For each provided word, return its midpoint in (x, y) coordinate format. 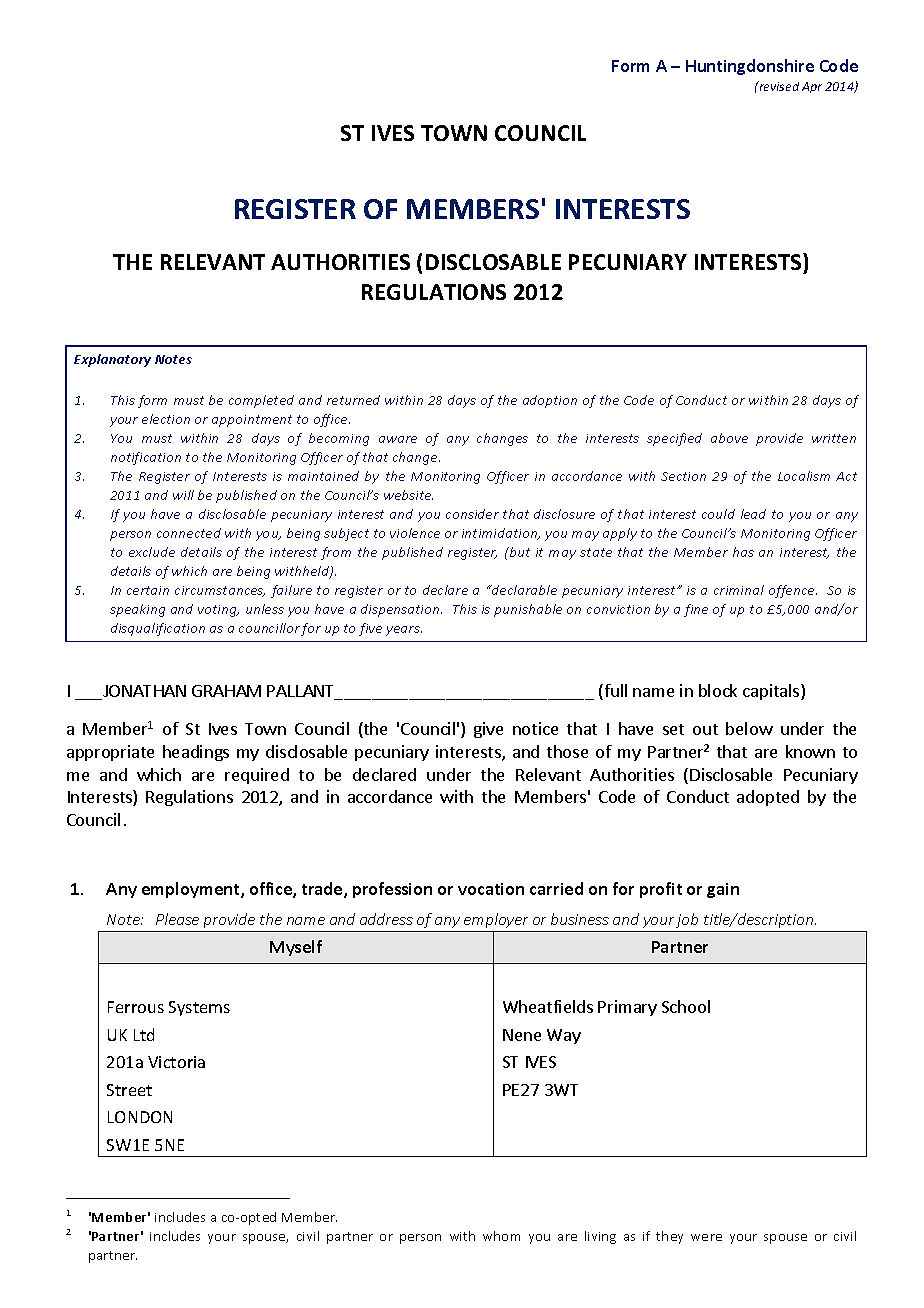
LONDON (140, 1117)
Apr (812, 87)
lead (753, 514)
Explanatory (112, 360)
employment (192, 890)
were (706, 1237)
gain (723, 890)
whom (501, 1236)
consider (472, 514)
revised (778, 86)
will (183, 495)
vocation (491, 889)
